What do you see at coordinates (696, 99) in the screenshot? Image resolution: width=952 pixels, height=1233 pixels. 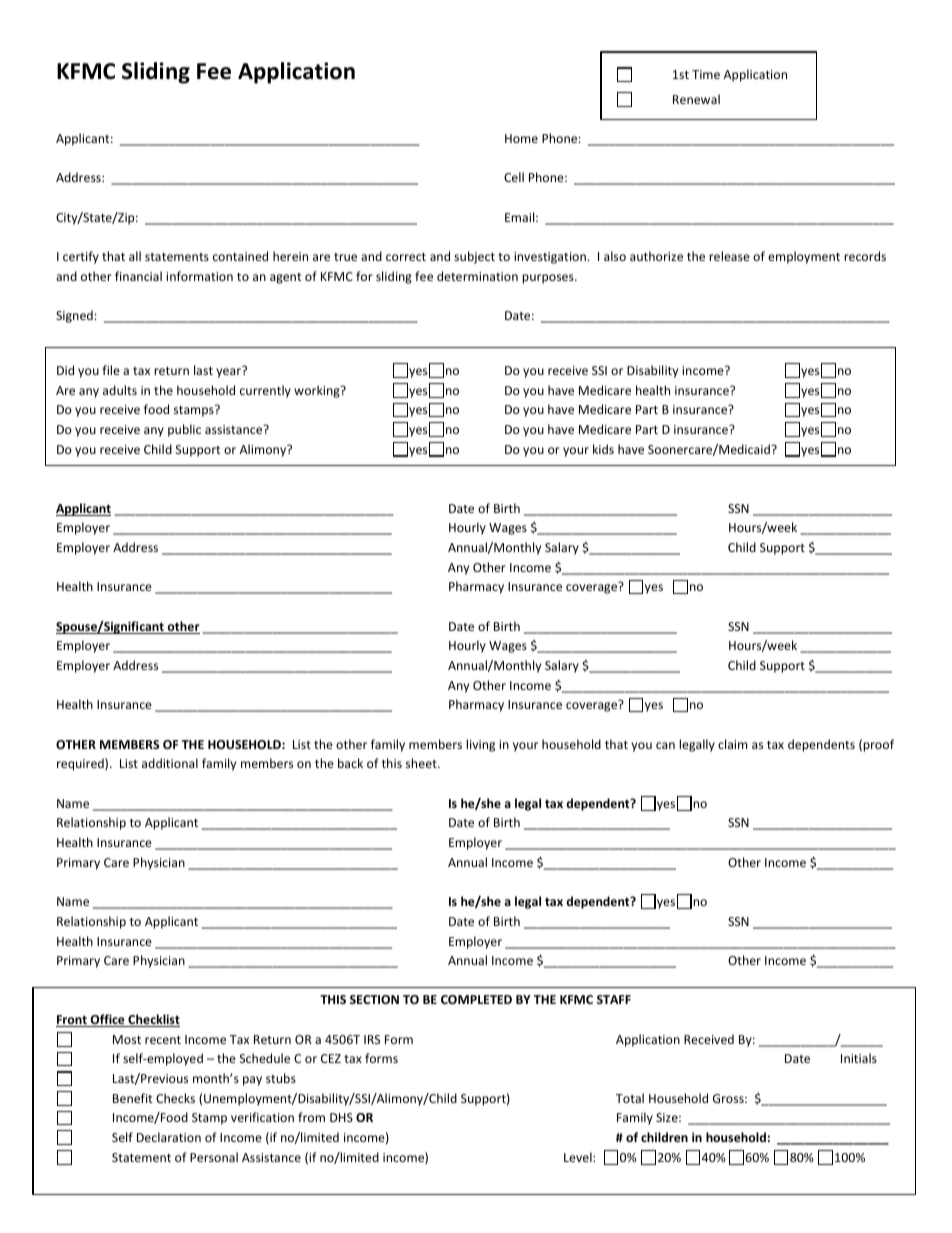 I see `Renewal` at bounding box center [696, 99].
